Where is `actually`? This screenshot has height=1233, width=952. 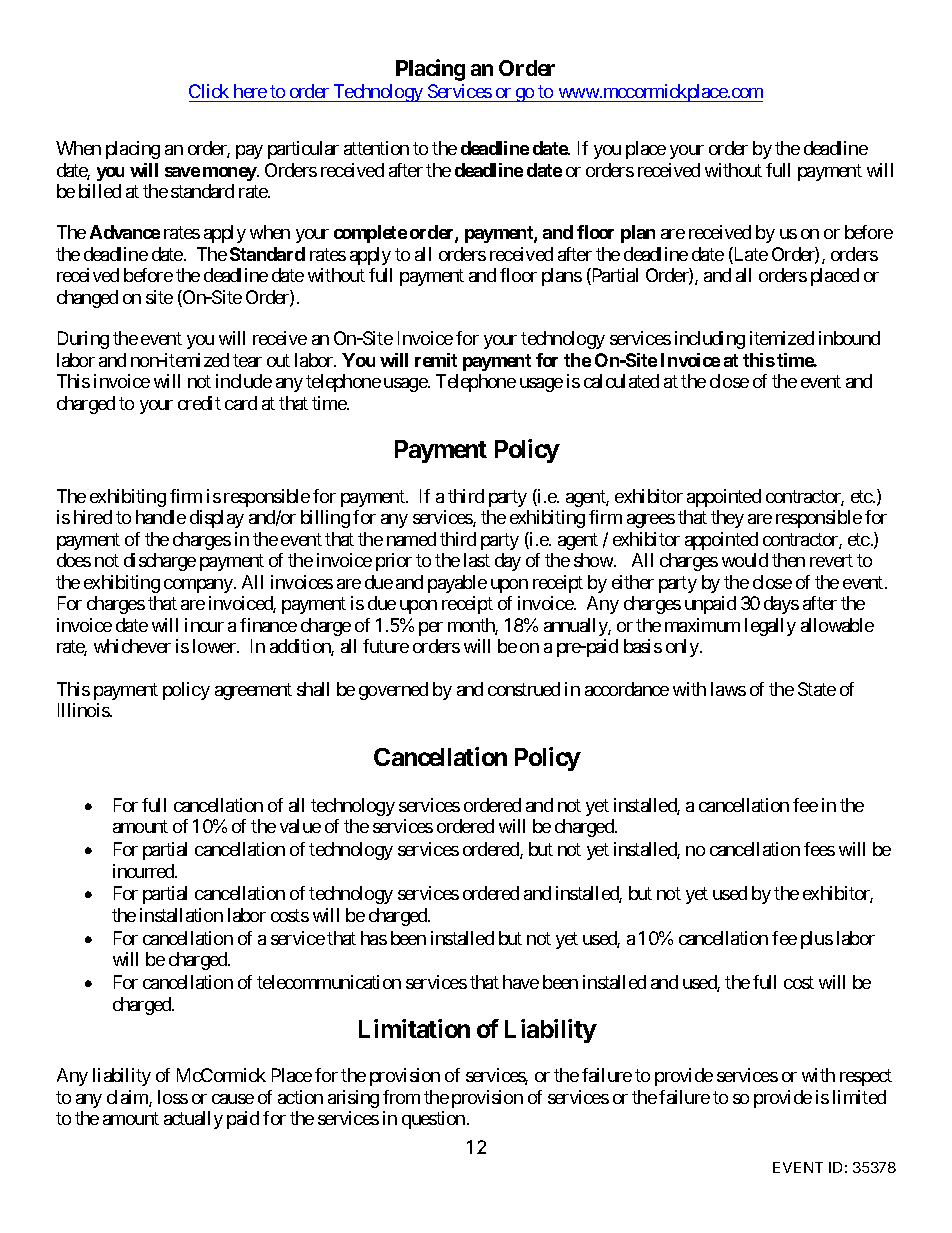 actually is located at coordinates (193, 1120).
